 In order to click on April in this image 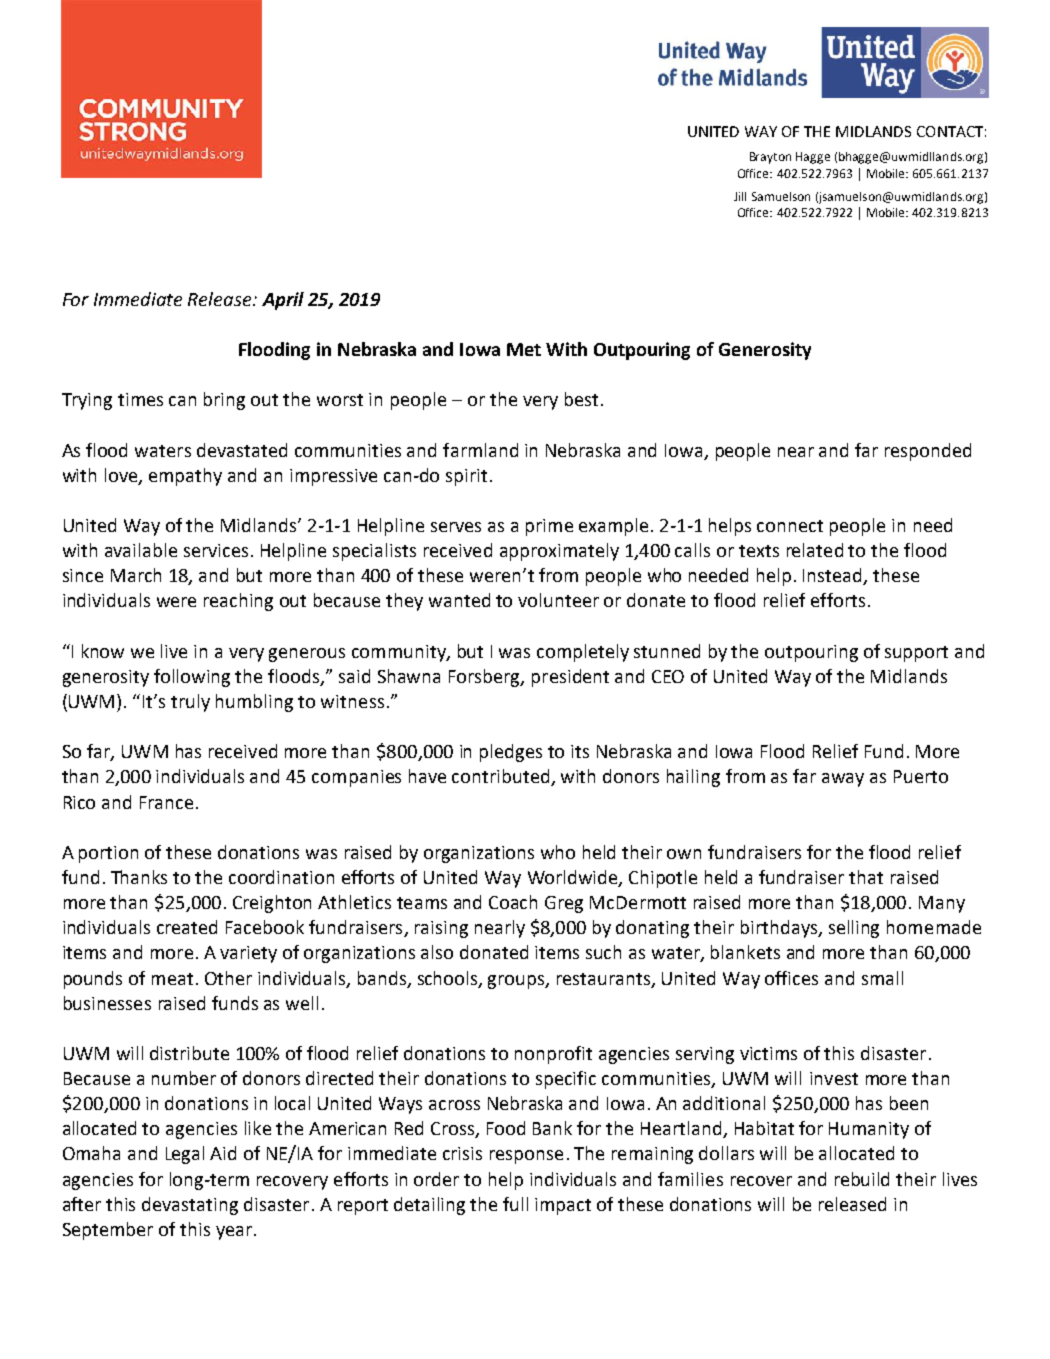, I will do `click(283, 301)`.
